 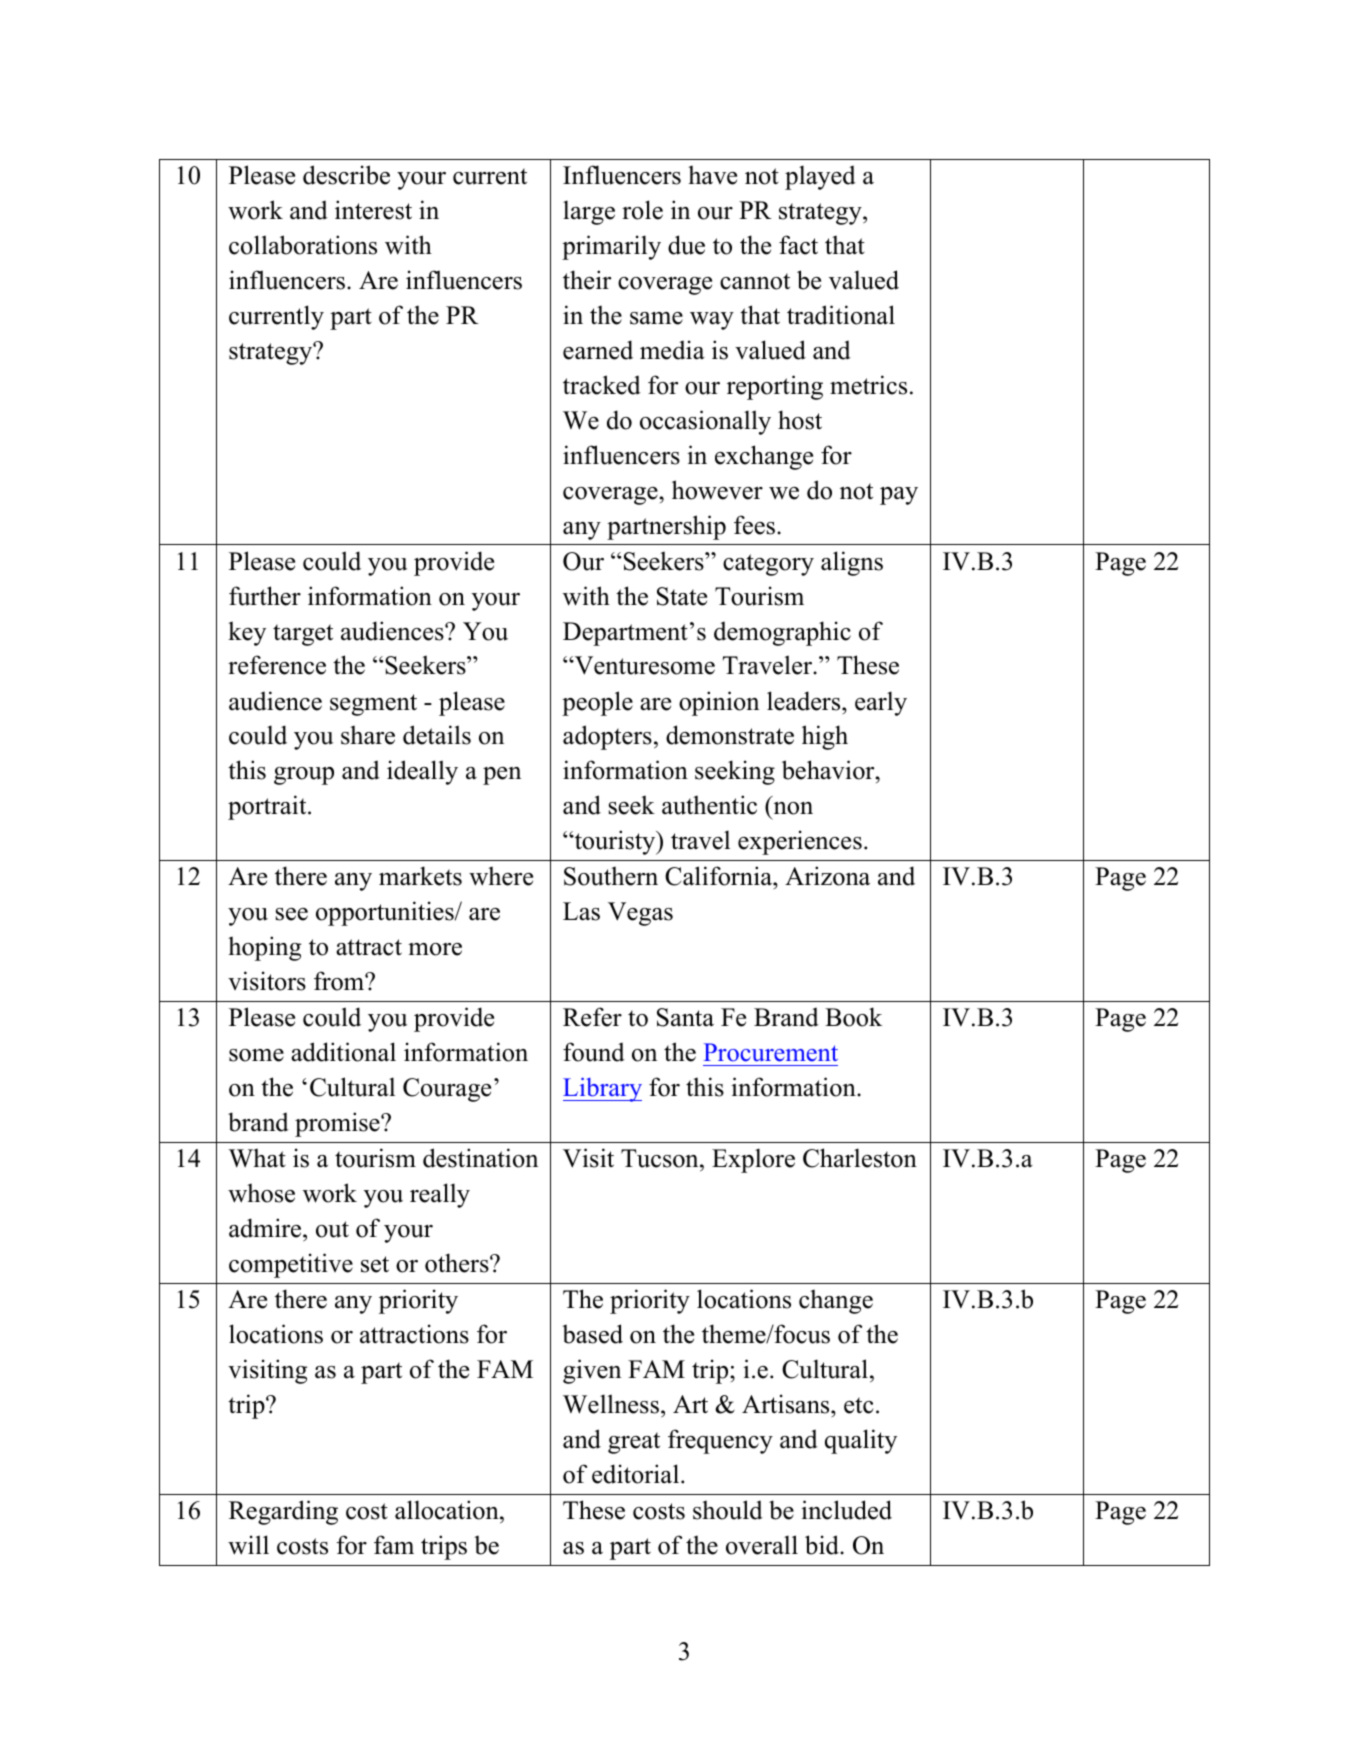 What do you see at coordinates (268, 807) in the image?
I see `portrait` at bounding box center [268, 807].
